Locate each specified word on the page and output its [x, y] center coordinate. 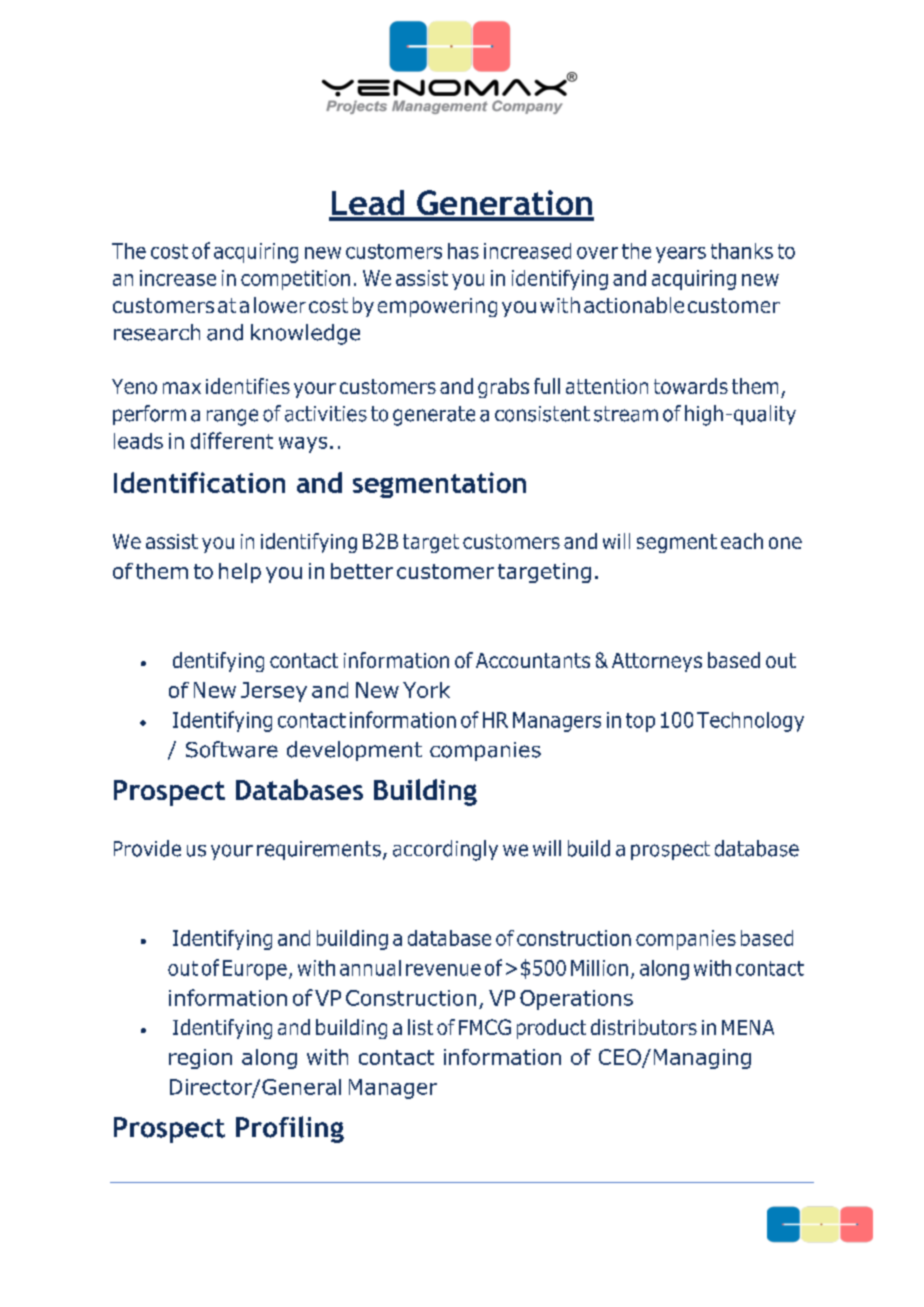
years [681, 255]
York [426, 690]
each [742, 541]
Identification [199, 482]
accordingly [445, 850]
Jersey [274, 692]
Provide [147, 848]
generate [434, 416]
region [200, 1059]
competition [295, 280]
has [463, 251]
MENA [748, 1027]
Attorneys [657, 662]
